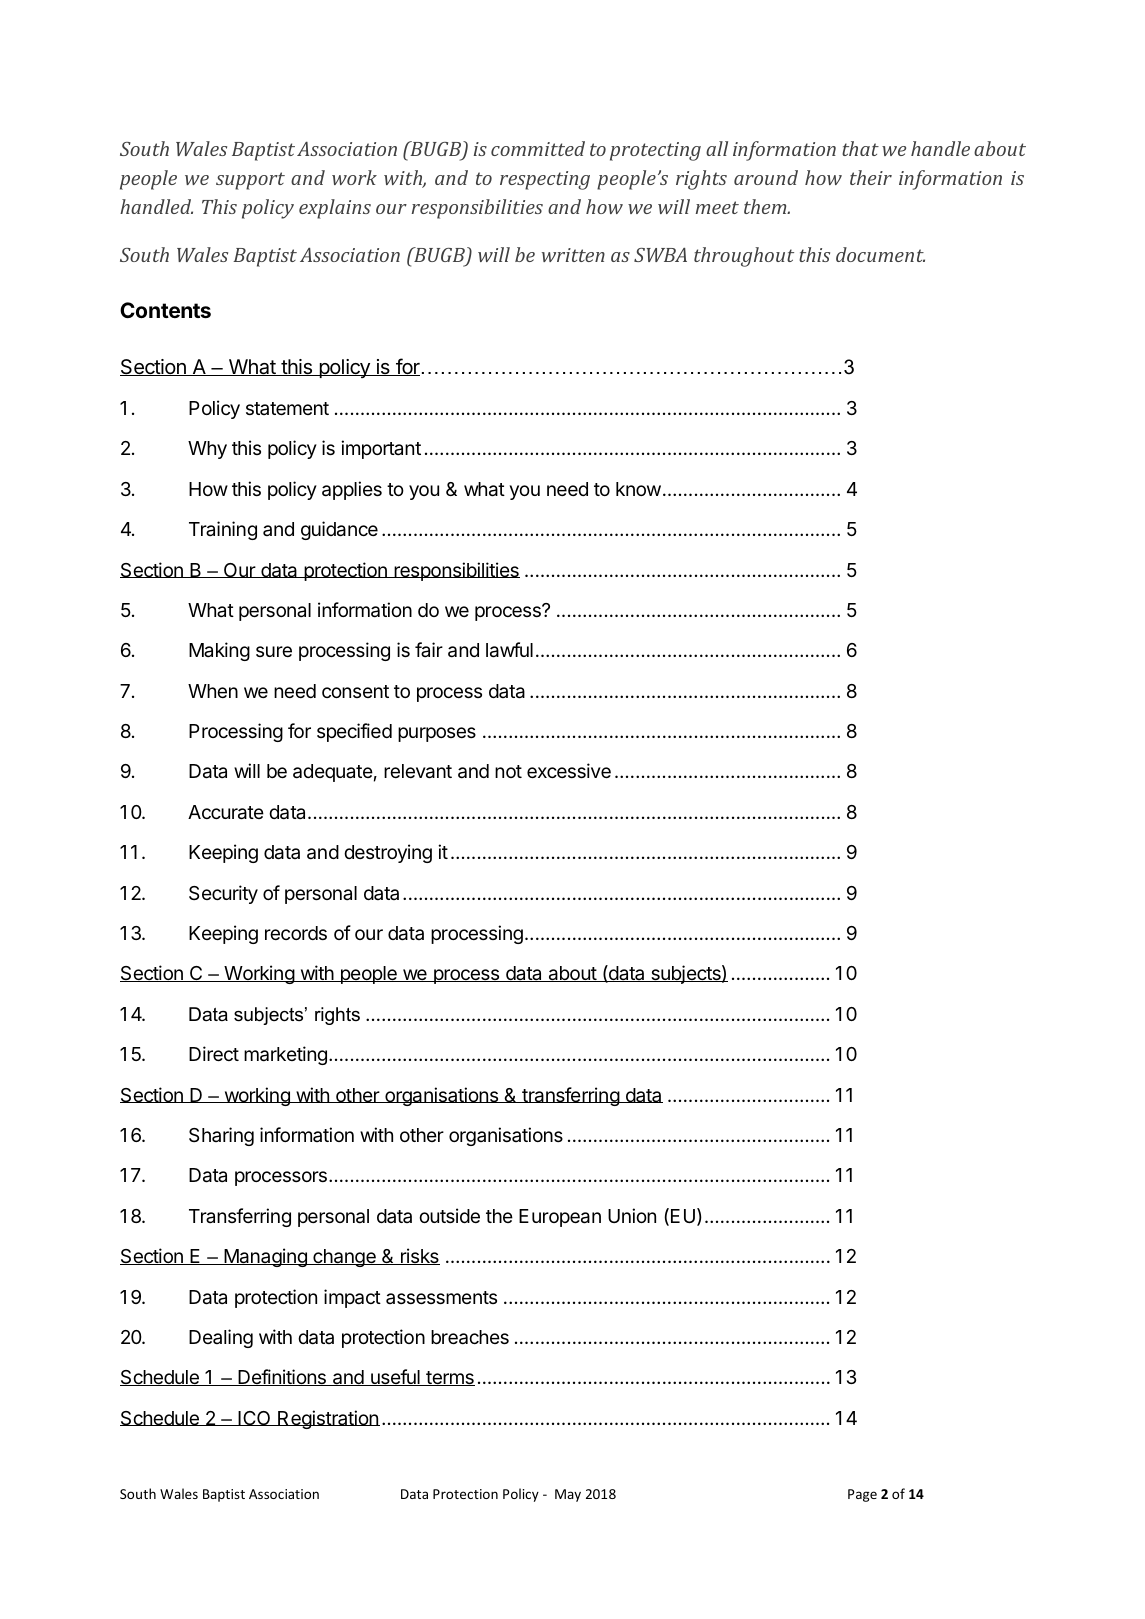  I want to click on ICO, so click(254, 1418).
